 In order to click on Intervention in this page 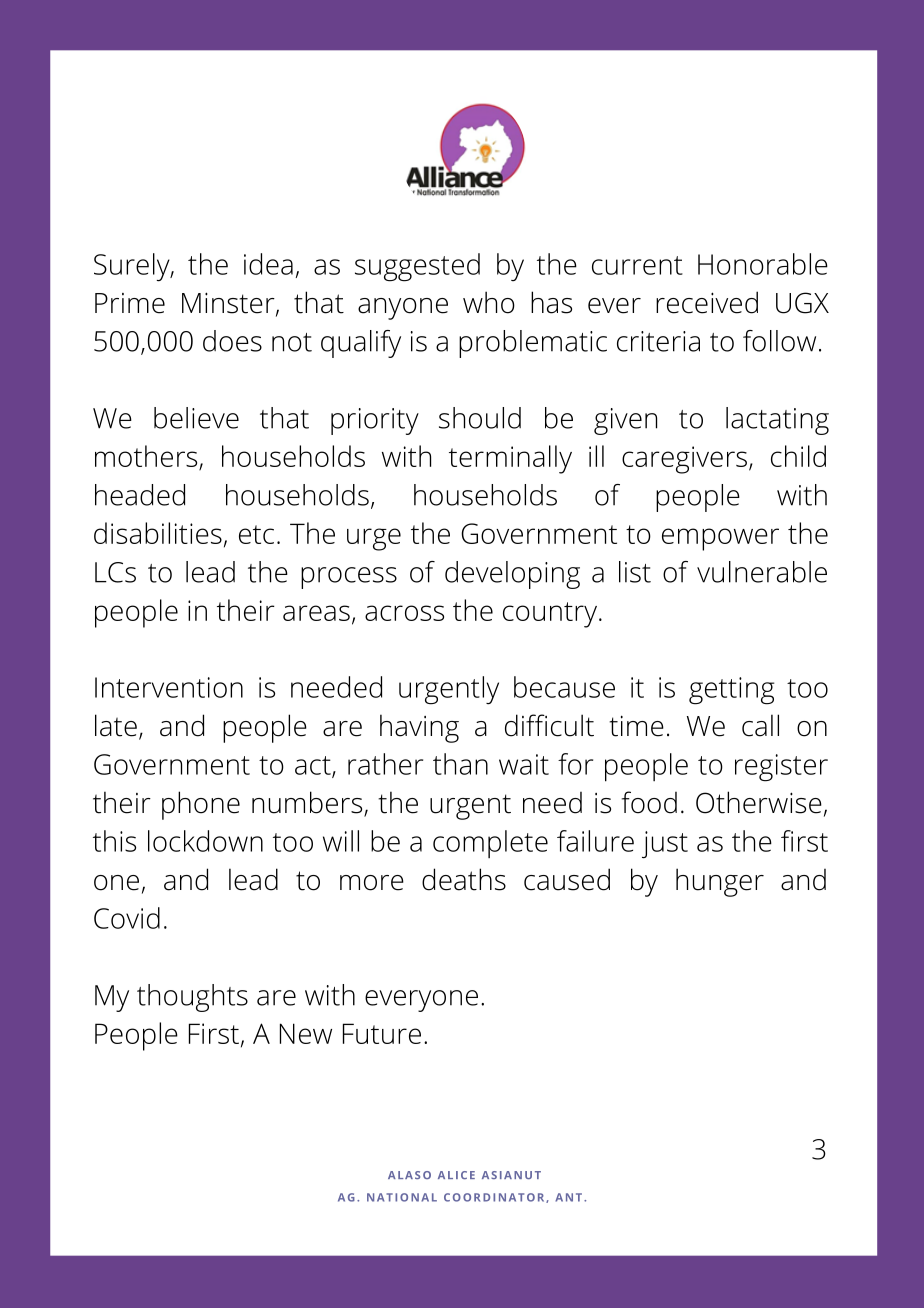, I will do `click(169, 687)`.
